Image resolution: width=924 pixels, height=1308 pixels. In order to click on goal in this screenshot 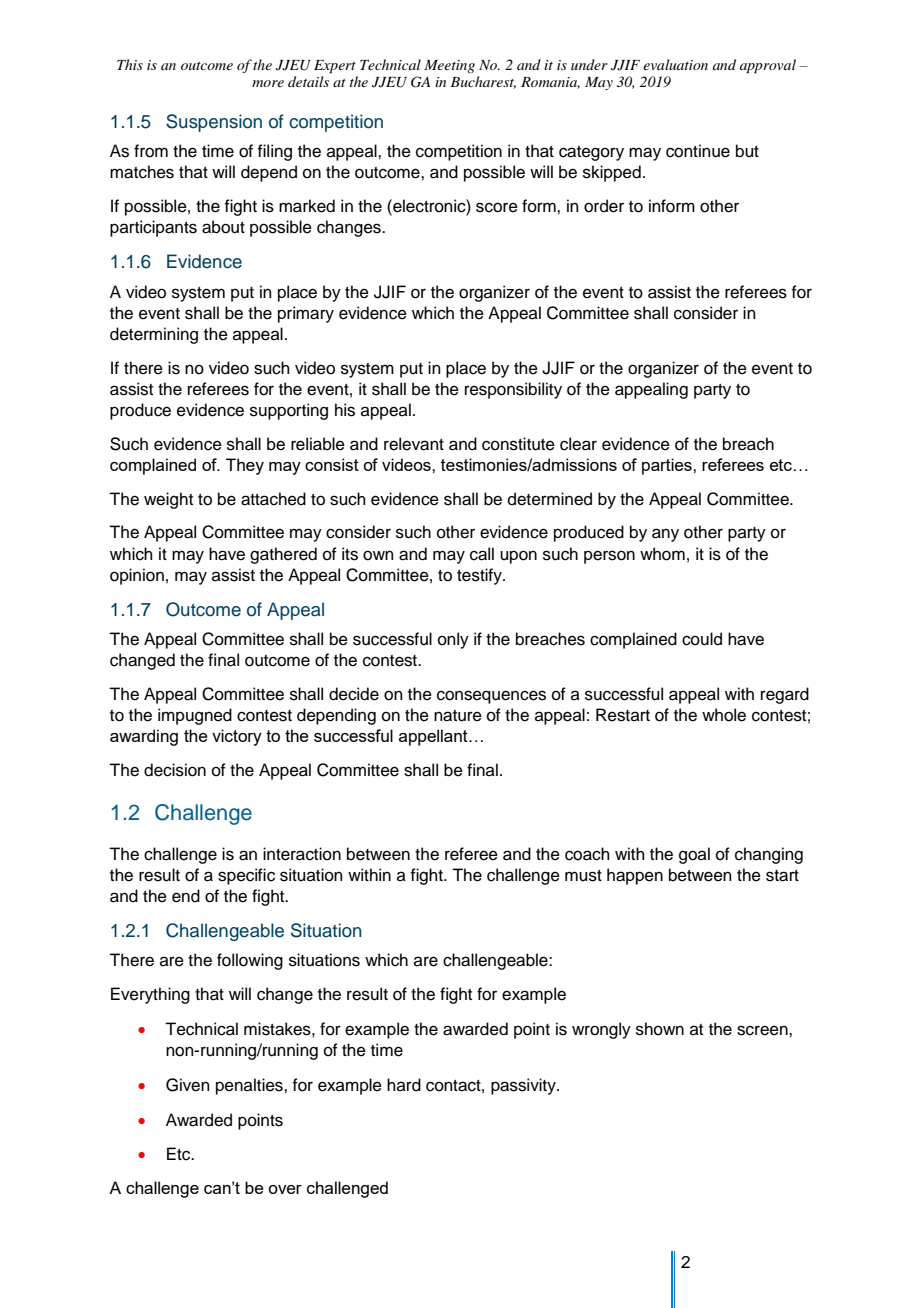, I will do `click(694, 855)`.
